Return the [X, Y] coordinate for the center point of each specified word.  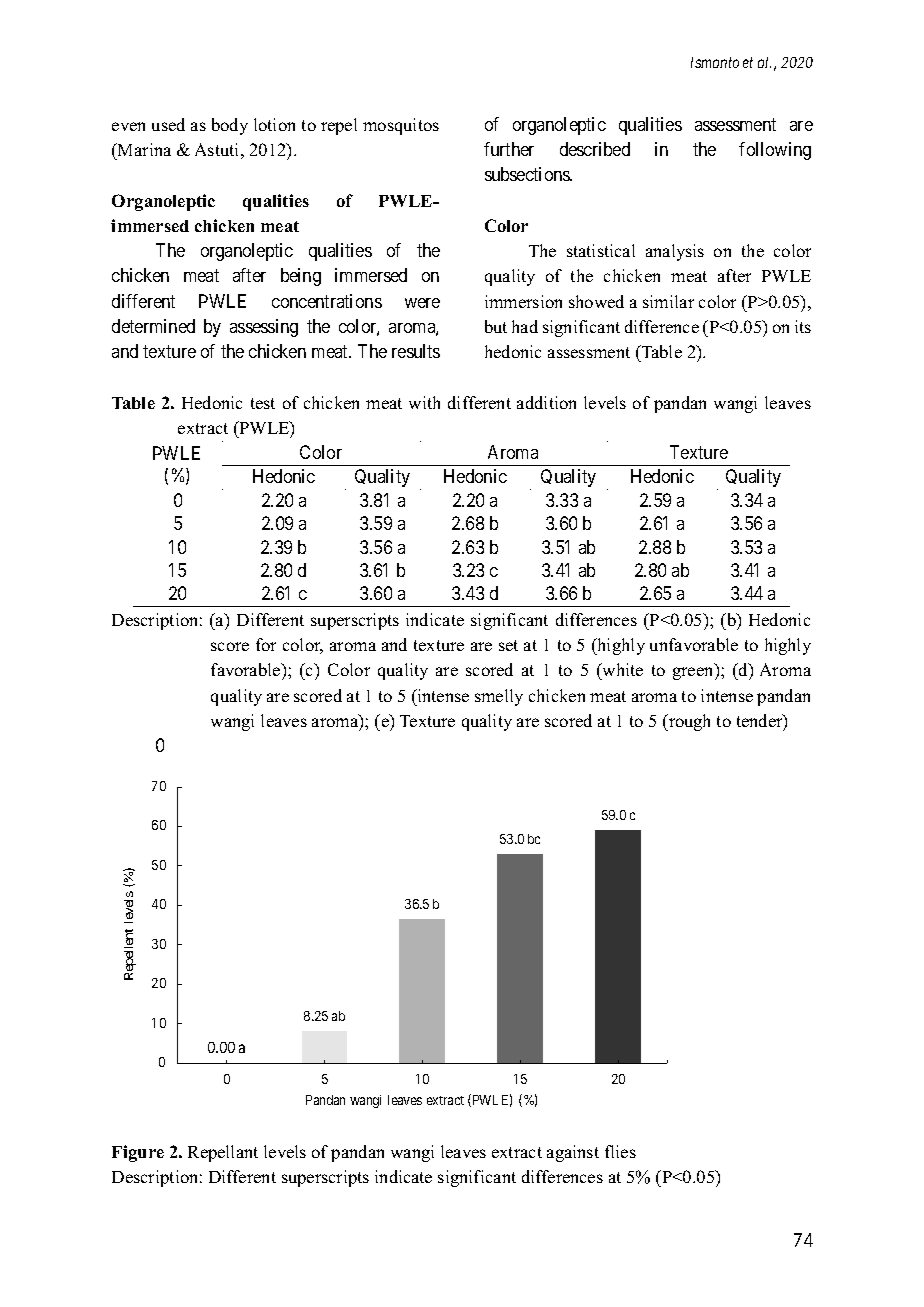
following [775, 151]
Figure [138, 1153]
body [230, 126]
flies [620, 1151]
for [266, 644]
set [508, 645]
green [694, 673]
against [573, 1153]
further [509, 149]
